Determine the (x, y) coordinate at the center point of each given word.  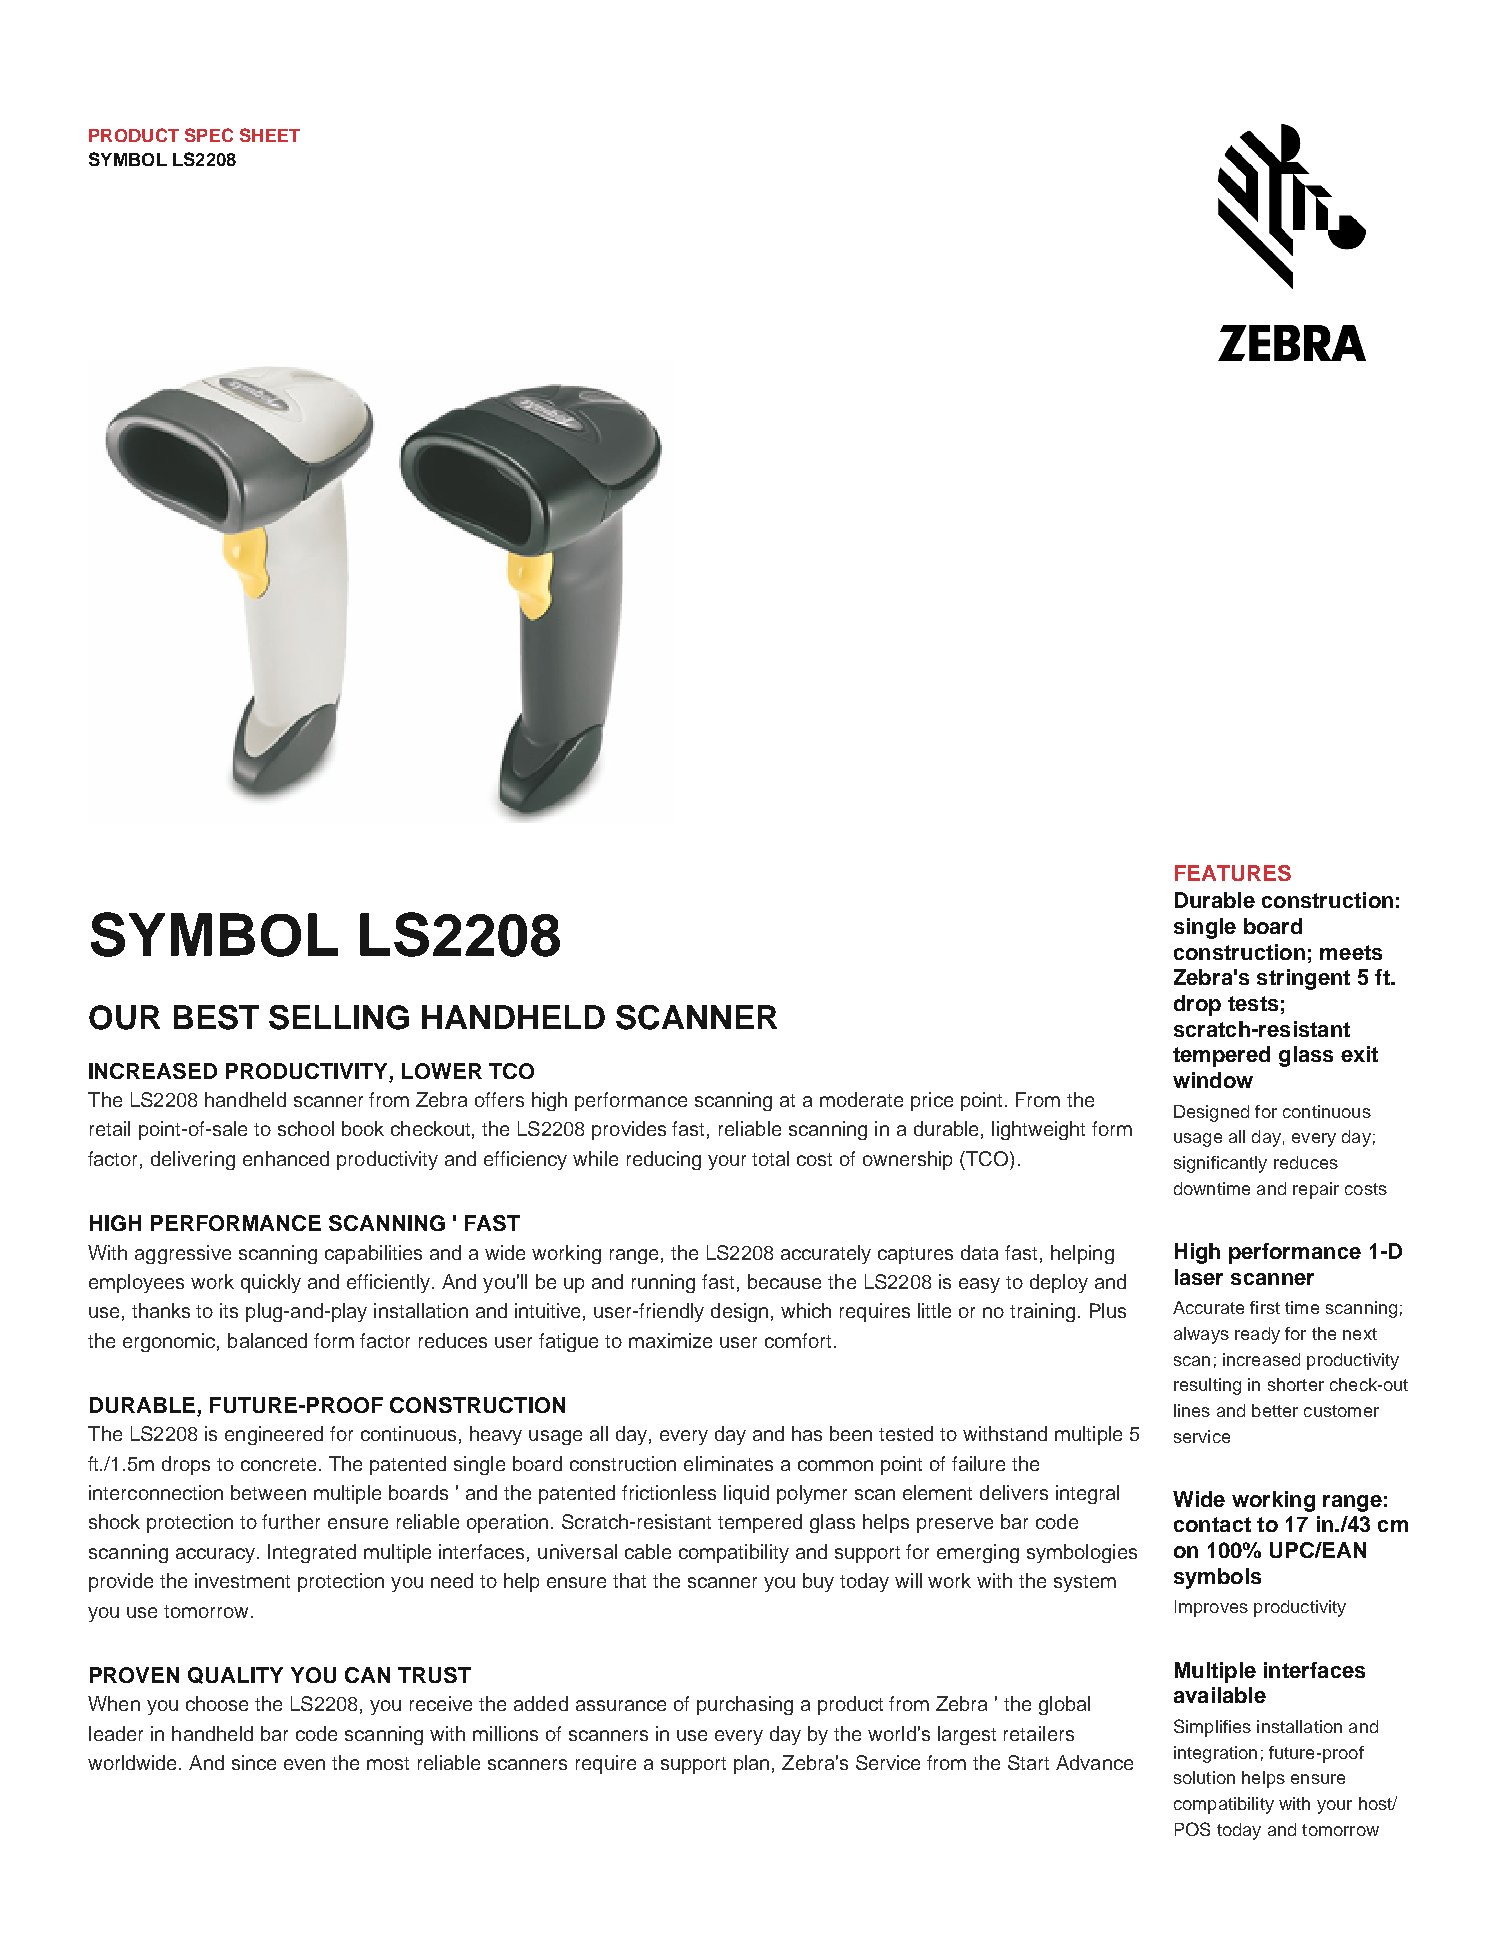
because (784, 1281)
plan (751, 1764)
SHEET (270, 135)
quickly (271, 1283)
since (254, 1762)
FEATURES (1233, 873)
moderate (861, 1099)
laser (1199, 1277)
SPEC (209, 135)
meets (1351, 952)
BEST (216, 1017)
